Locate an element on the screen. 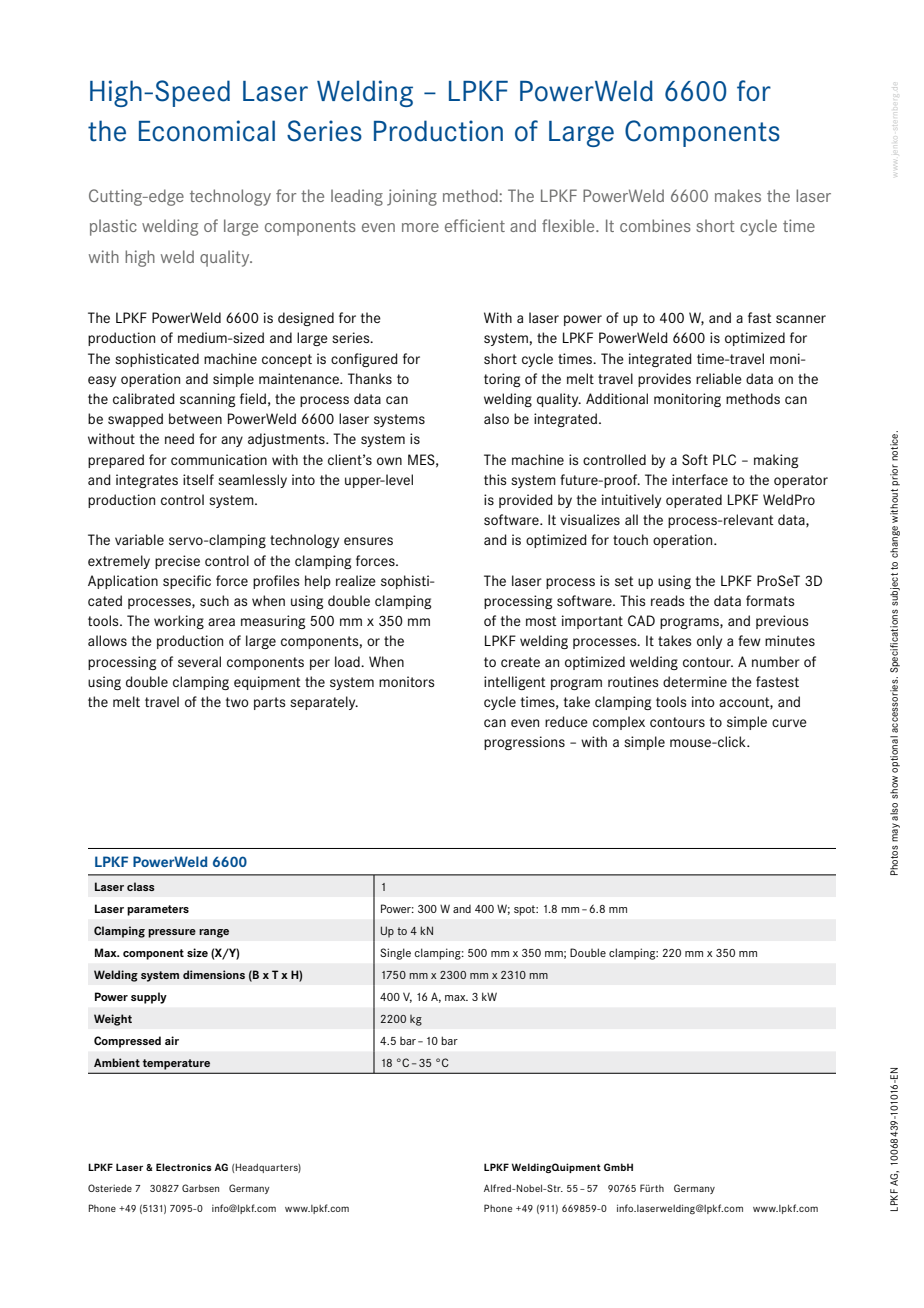 The width and height of the screenshot is (924, 1308). only is located at coordinates (709, 642).
